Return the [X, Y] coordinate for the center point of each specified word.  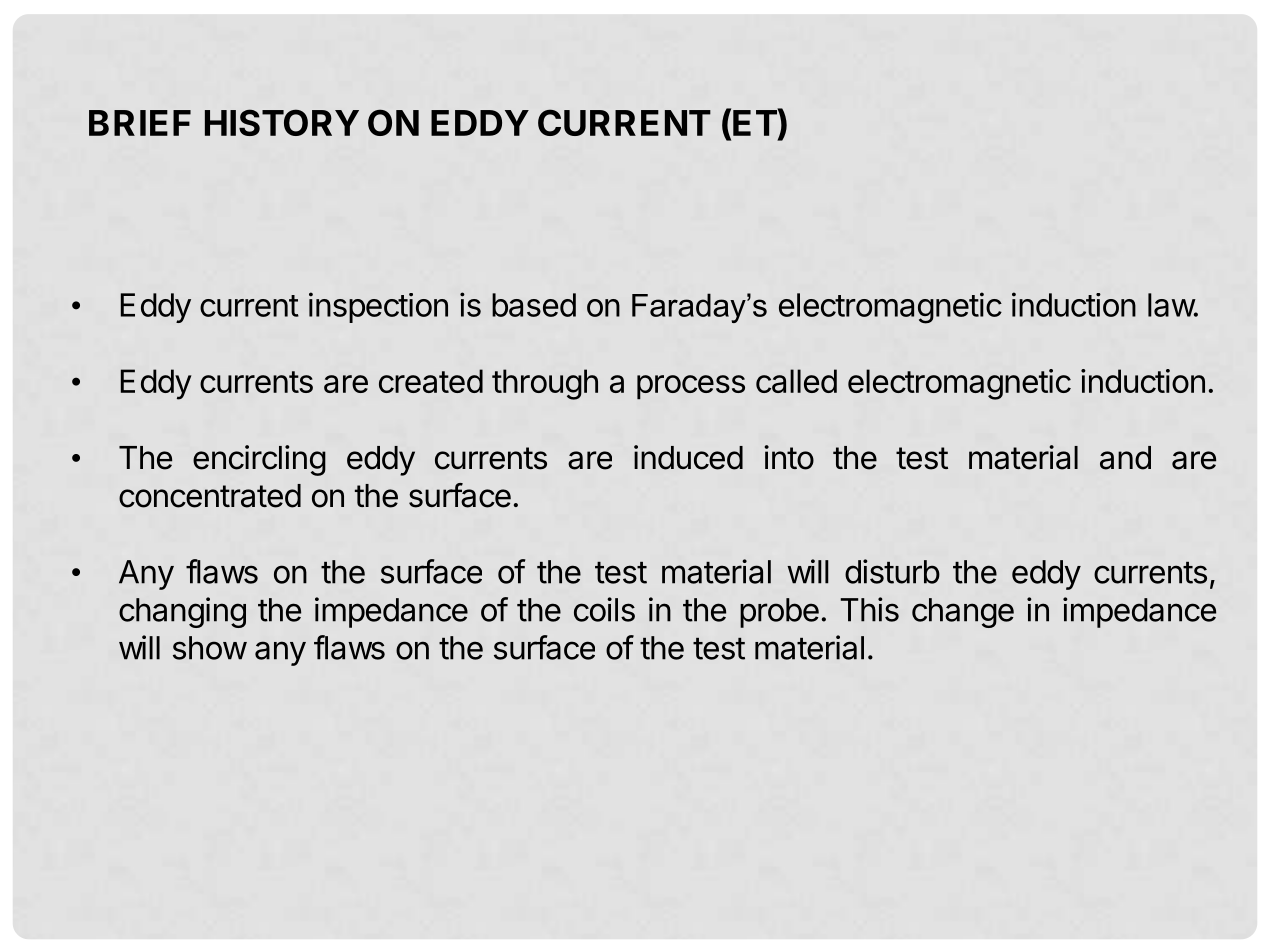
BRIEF [140, 123]
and [1125, 458]
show [210, 648]
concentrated [210, 496]
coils [604, 609]
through [545, 384]
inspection [378, 307]
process [691, 387]
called [796, 381]
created [431, 381]
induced [688, 457]
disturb [892, 571]
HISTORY [282, 122]
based [534, 305]
